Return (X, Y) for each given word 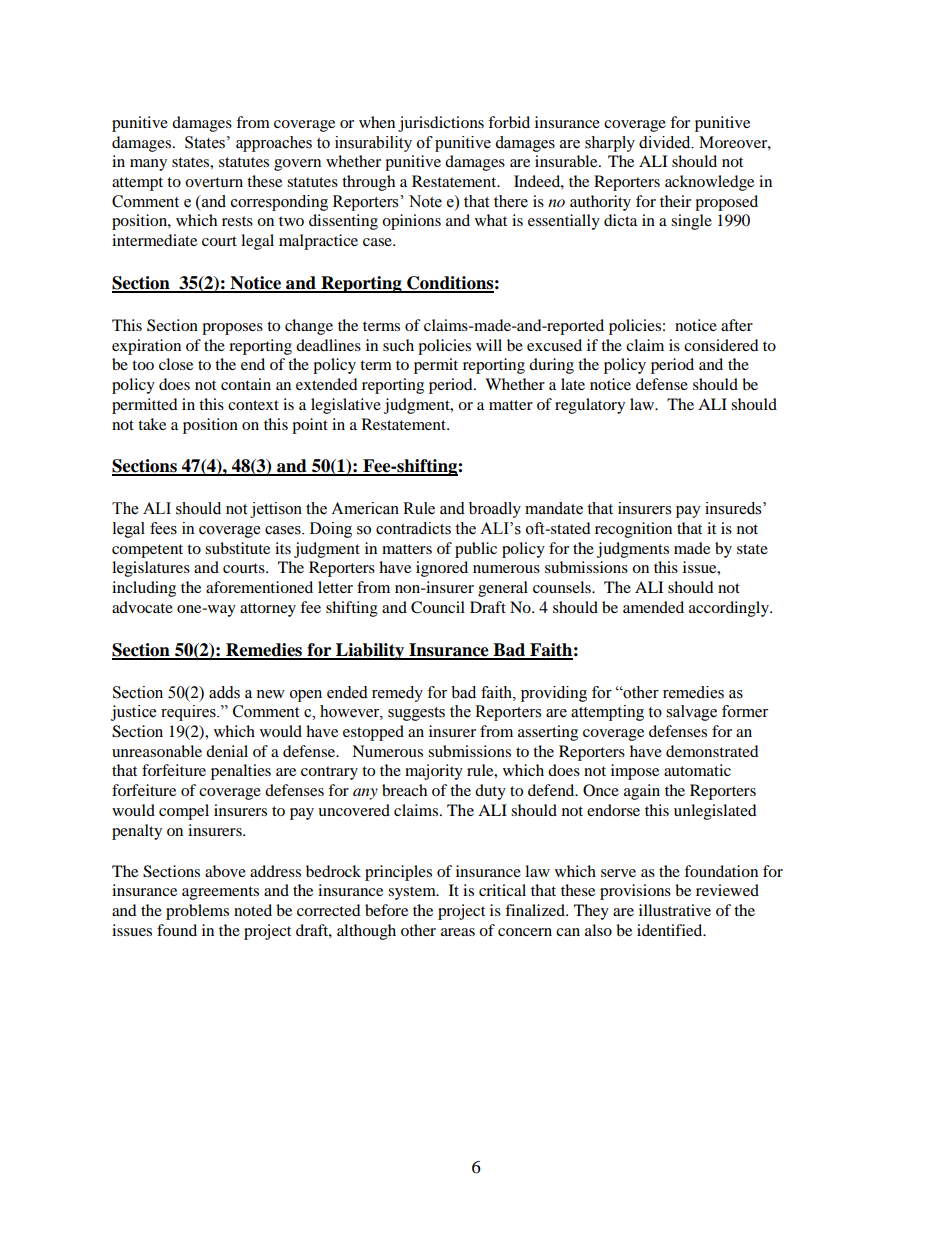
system (413, 893)
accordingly (730, 609)
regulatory (590, 406)
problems (197, 912)
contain (246, 384)
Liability (370, 651)
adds (224, 692)
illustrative (675, 910)
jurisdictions (441, 124)
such (398, 345)
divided (666, 142)
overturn (214, 182)
